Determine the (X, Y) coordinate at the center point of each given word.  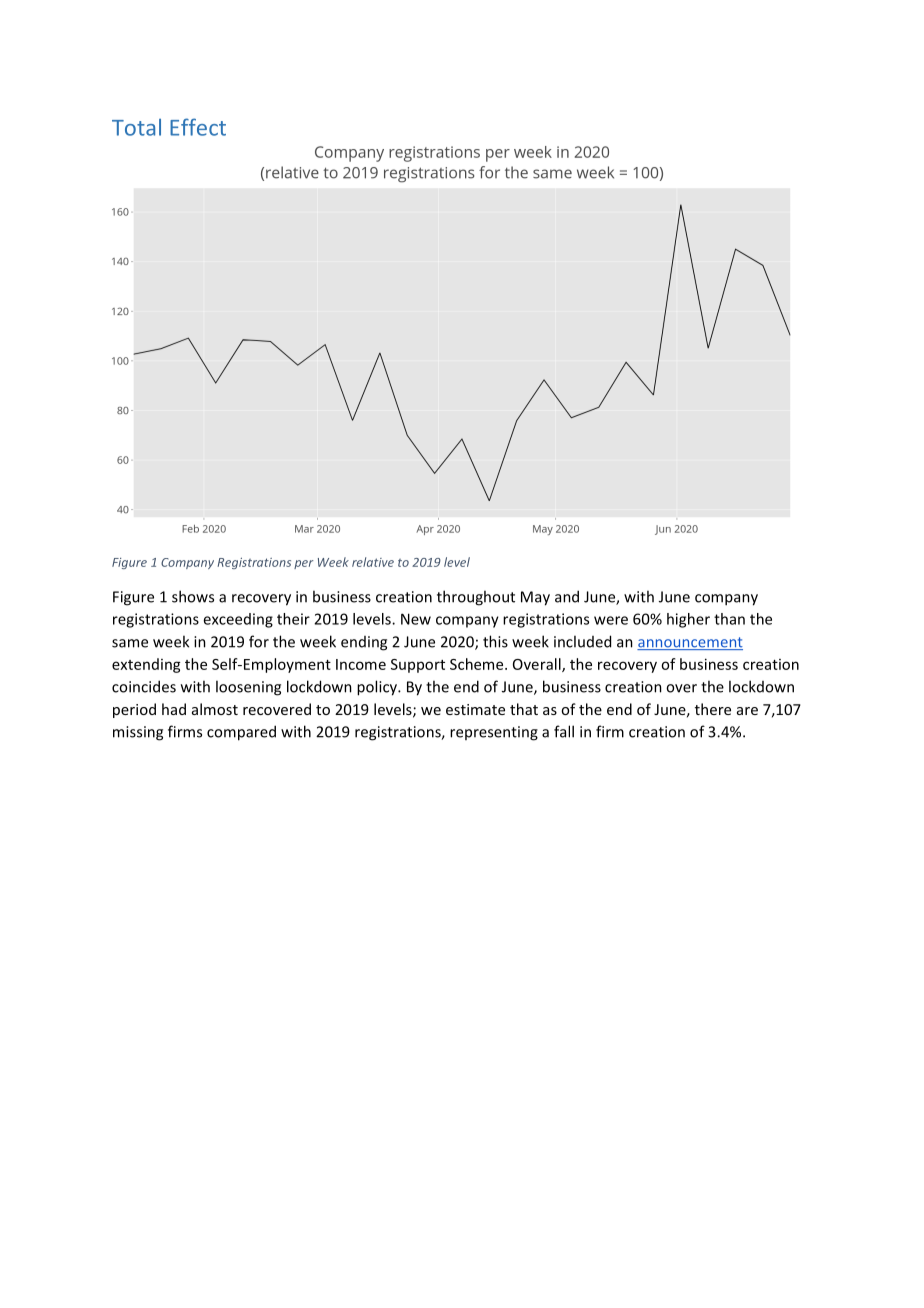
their (293, 619)
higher (688, 620)
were (611, 620)
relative (373, 562)
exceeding (238, 620)
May (535, 598)
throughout (476, 598)
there (713, 709)
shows (193, 596)
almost (215, 709)
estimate (475, 709)
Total (136, 127)
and (567, 596)
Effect (198, 127)
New (416, 619)
